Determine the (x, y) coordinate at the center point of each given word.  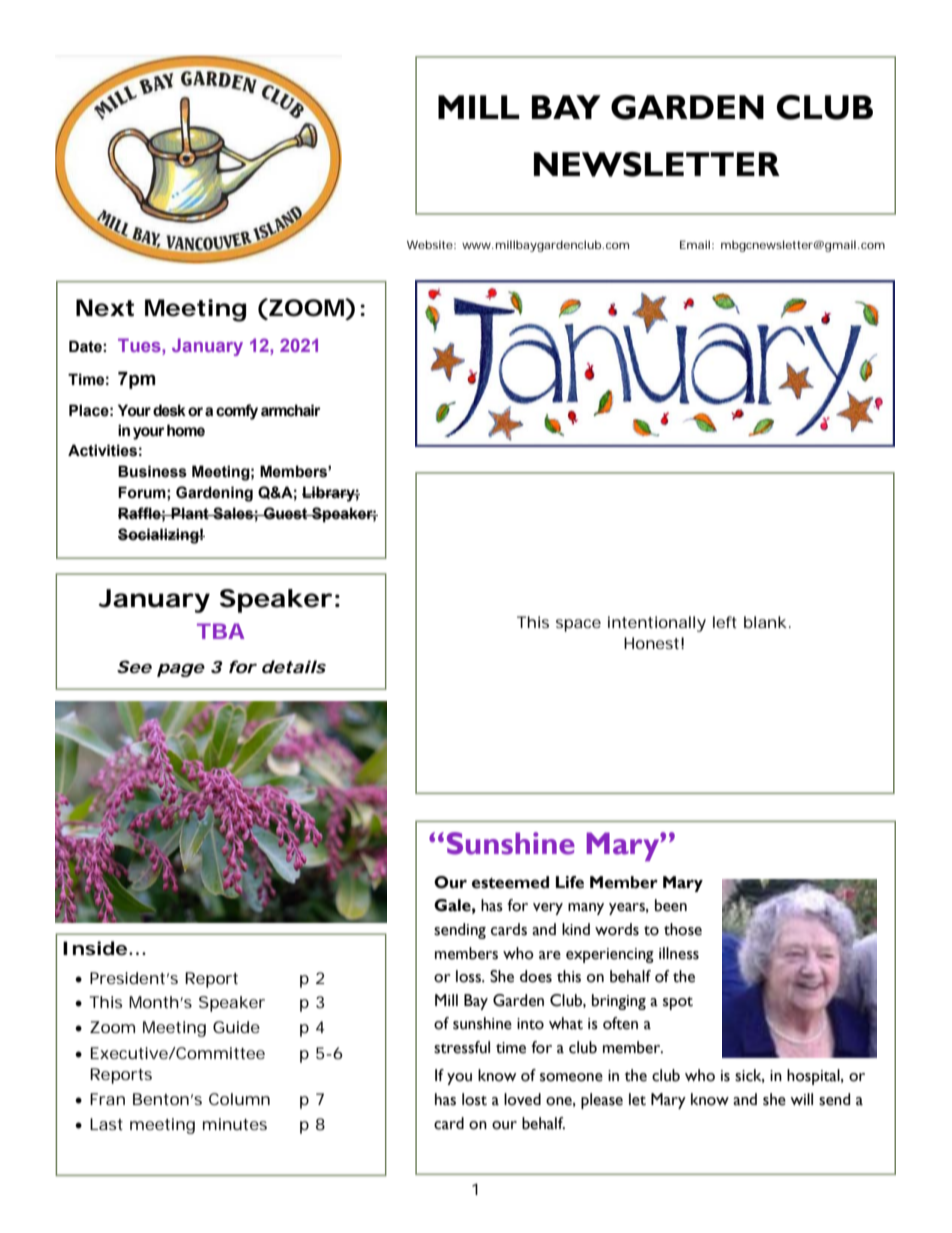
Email (695, 244)
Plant (190, 513)
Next (105, 308)
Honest (651, 643)
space (578, 625)
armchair (291, 410)
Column (239, 1099)
